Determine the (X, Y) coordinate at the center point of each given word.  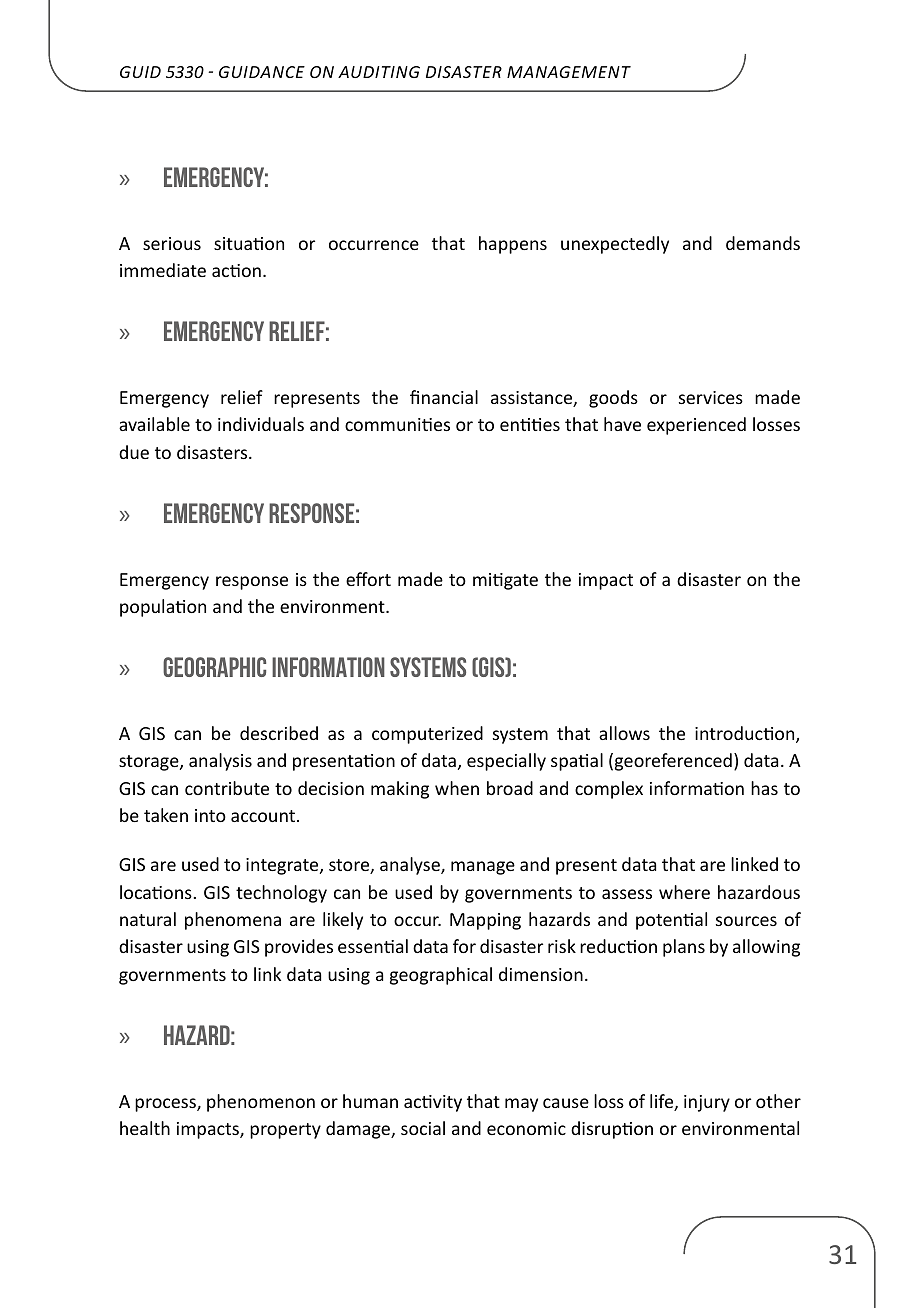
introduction (746, 734)
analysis (220, 762)
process (166, 1105)
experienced (696, 426)
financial (444, 397)
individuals (261, 424)
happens (513, 245)
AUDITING (379, 72)
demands (763, 243)
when (457, 788)
